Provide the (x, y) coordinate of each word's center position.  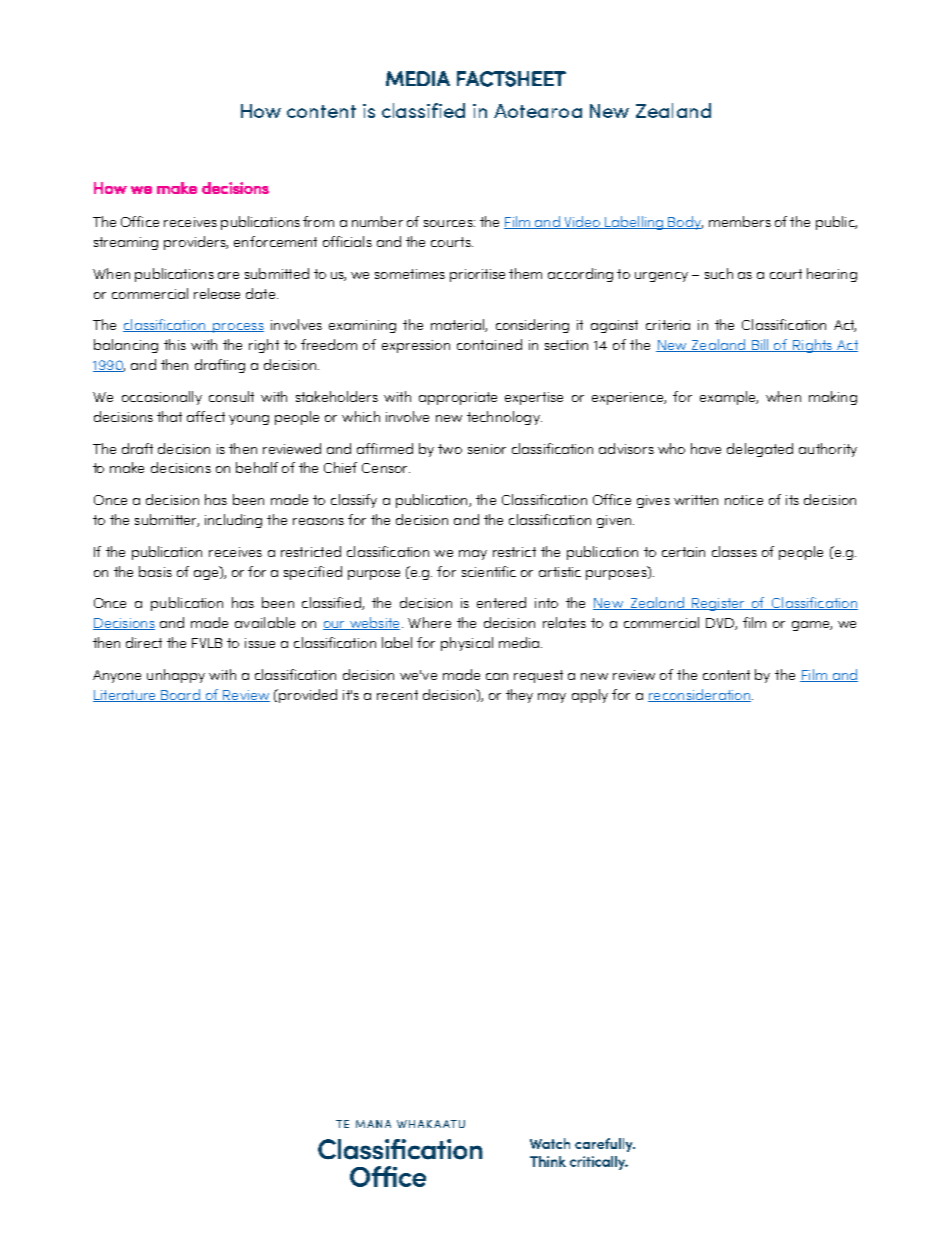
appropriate (458, 398)
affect (206, 416)
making (833, 398)
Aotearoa (538, 111)
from (318, 221)
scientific (489, 571)
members (740, 221)
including (233, 521)
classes (734, 551)
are (228, 275)
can (497, 676)
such (719, 273)
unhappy (176, 676)
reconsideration (700, 695)
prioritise (477, 275)
